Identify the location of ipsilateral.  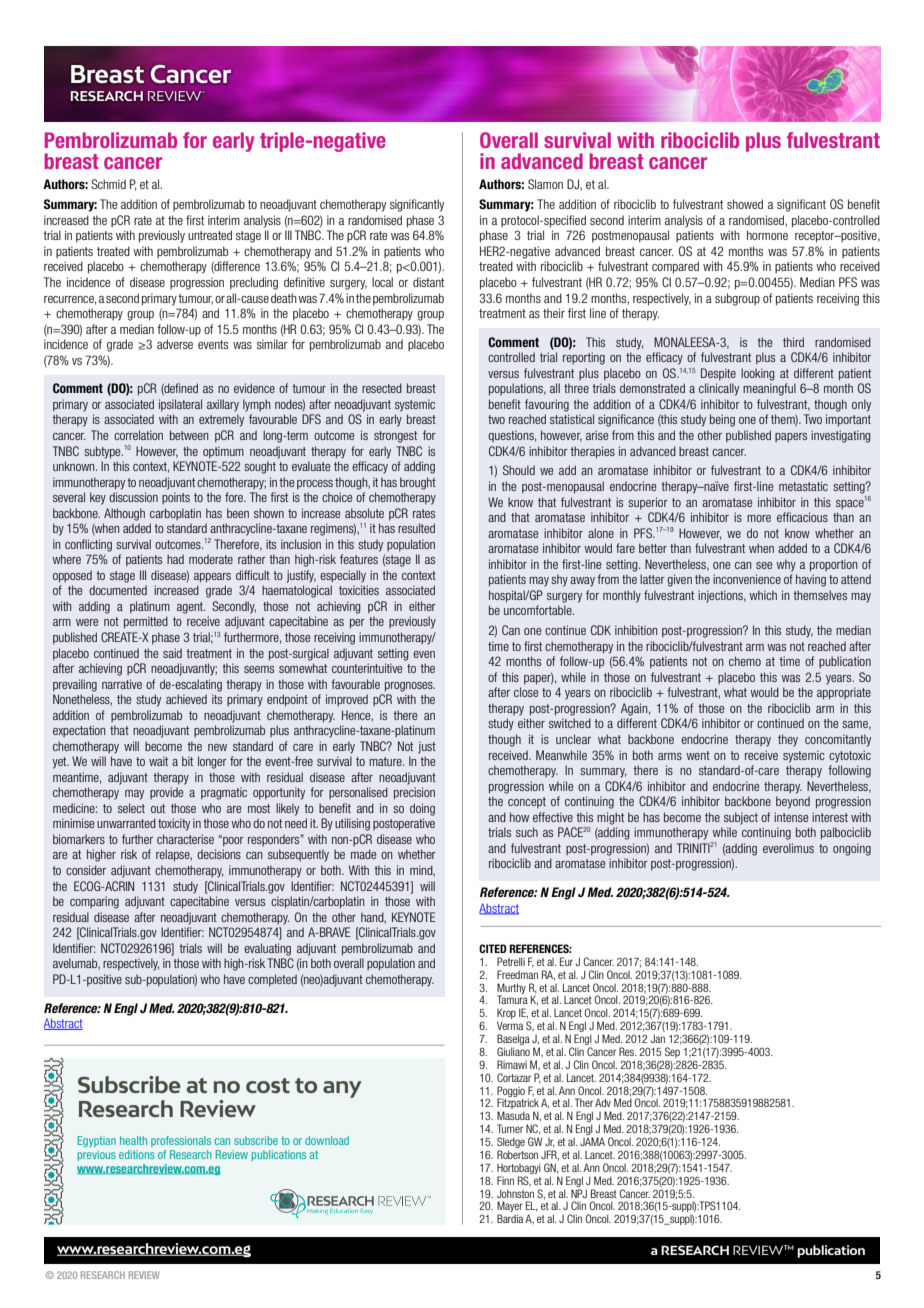
(180, 405).
